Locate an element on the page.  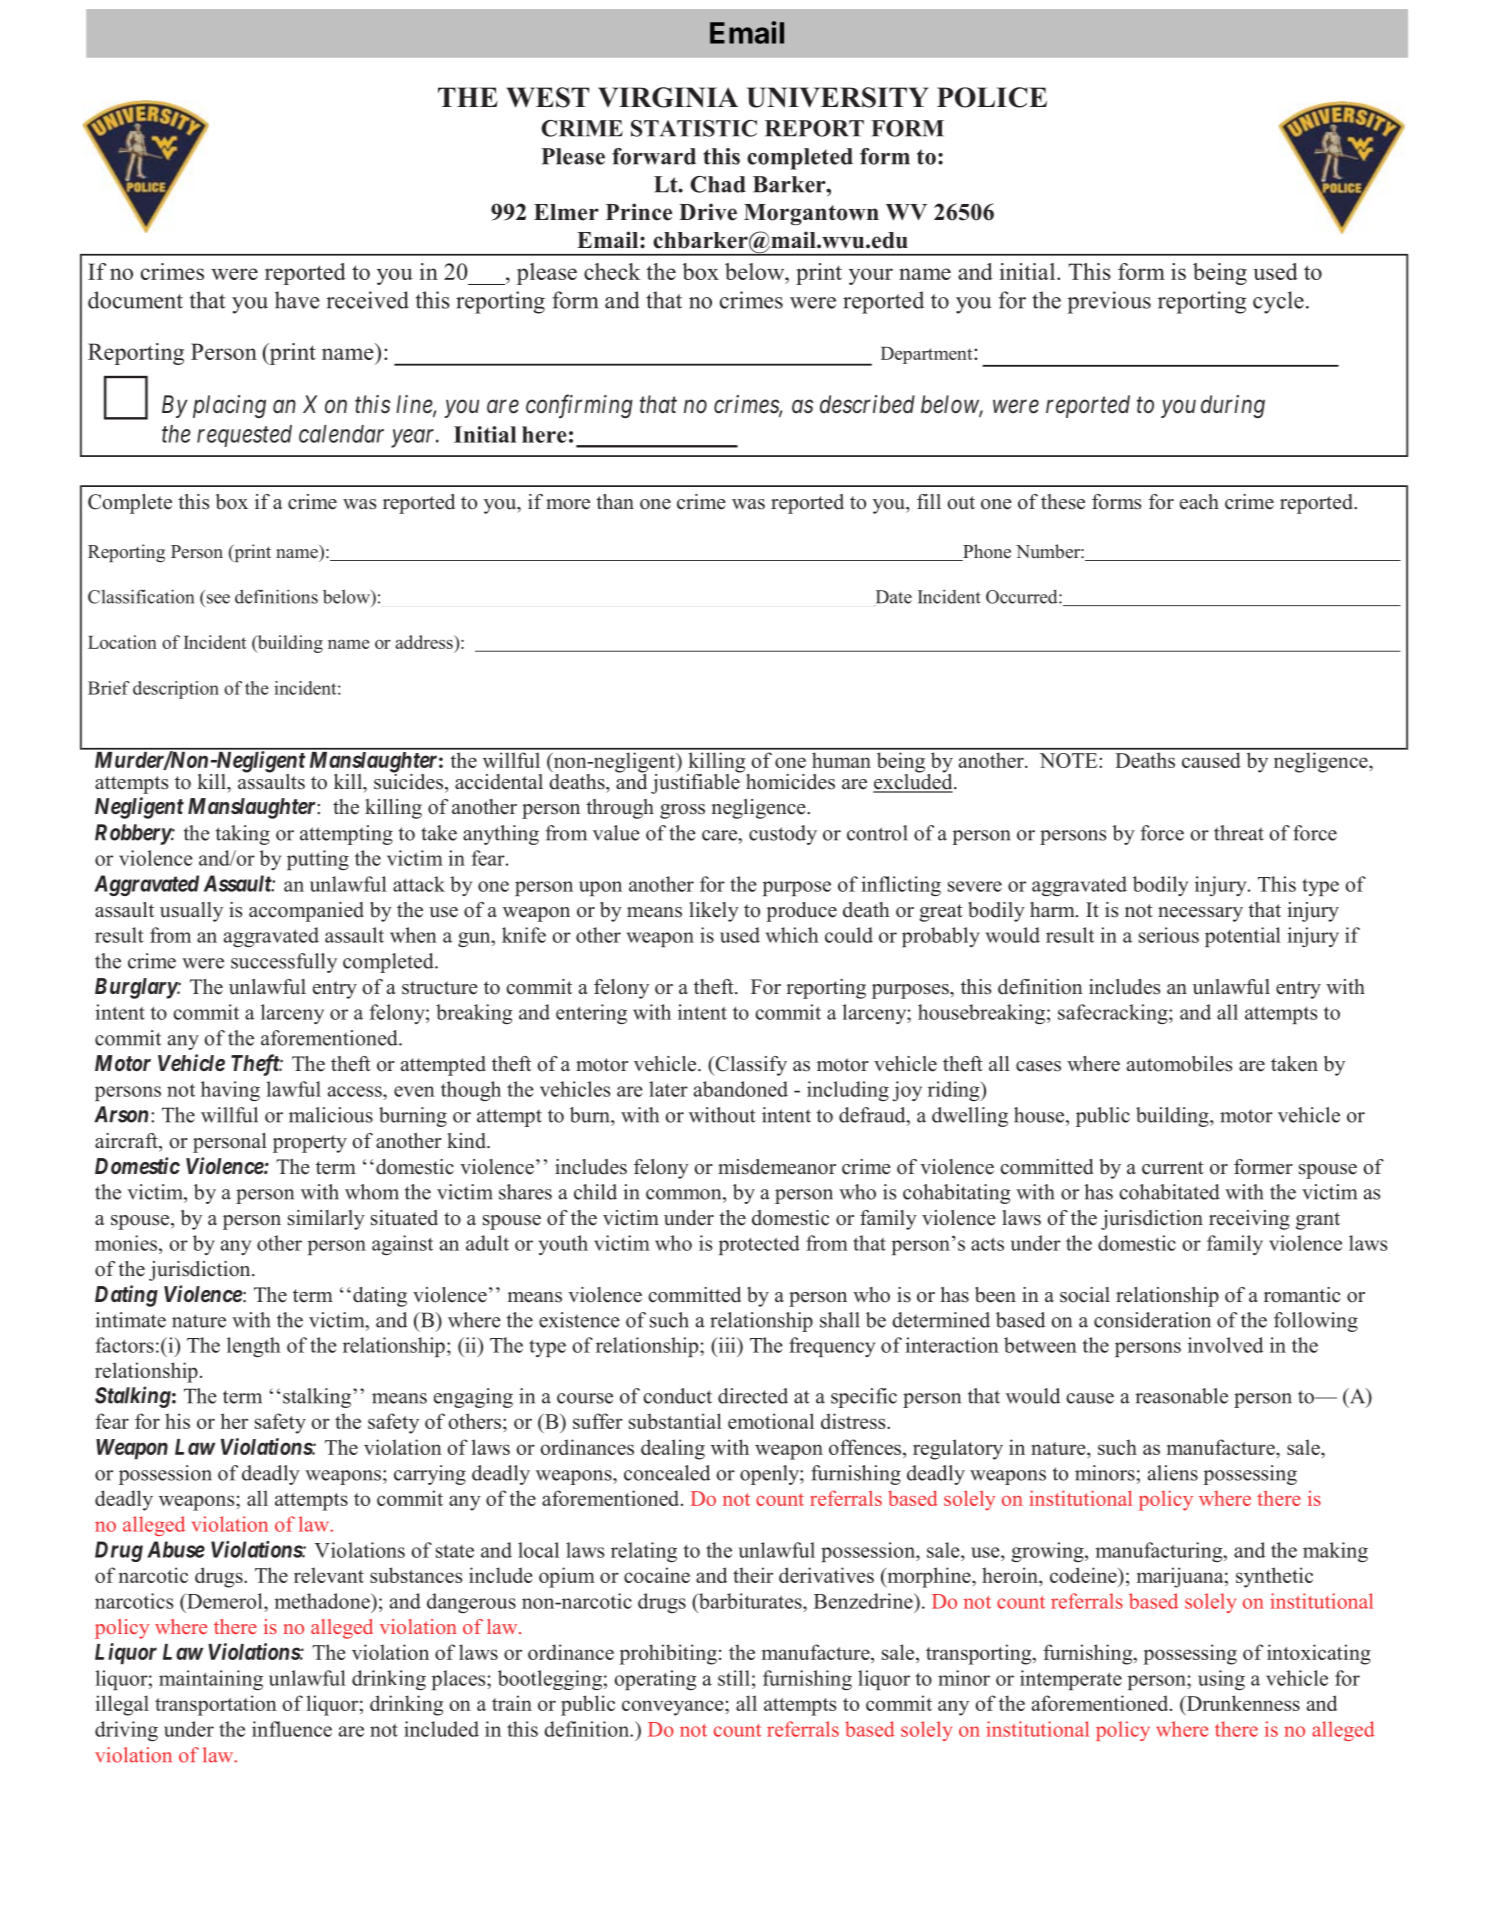
likely is located at coordinates (714, 912).
